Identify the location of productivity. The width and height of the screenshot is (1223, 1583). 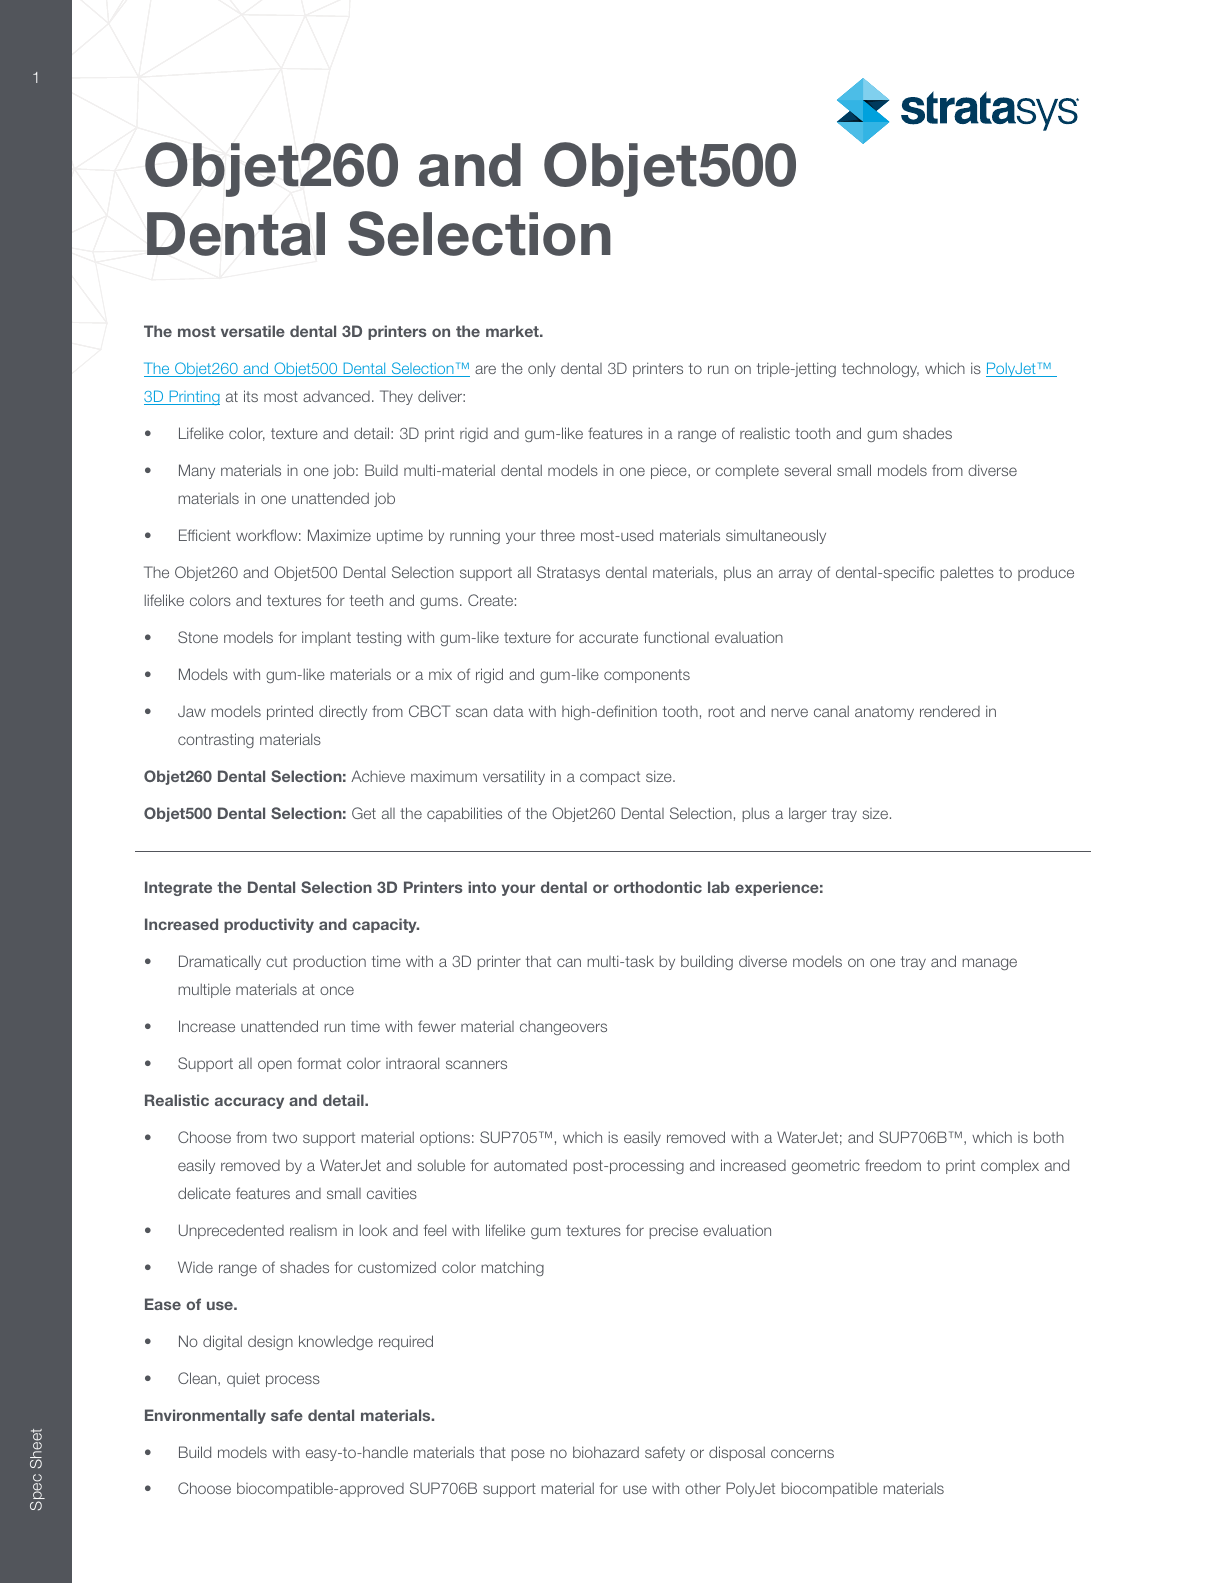
(269, 925).
